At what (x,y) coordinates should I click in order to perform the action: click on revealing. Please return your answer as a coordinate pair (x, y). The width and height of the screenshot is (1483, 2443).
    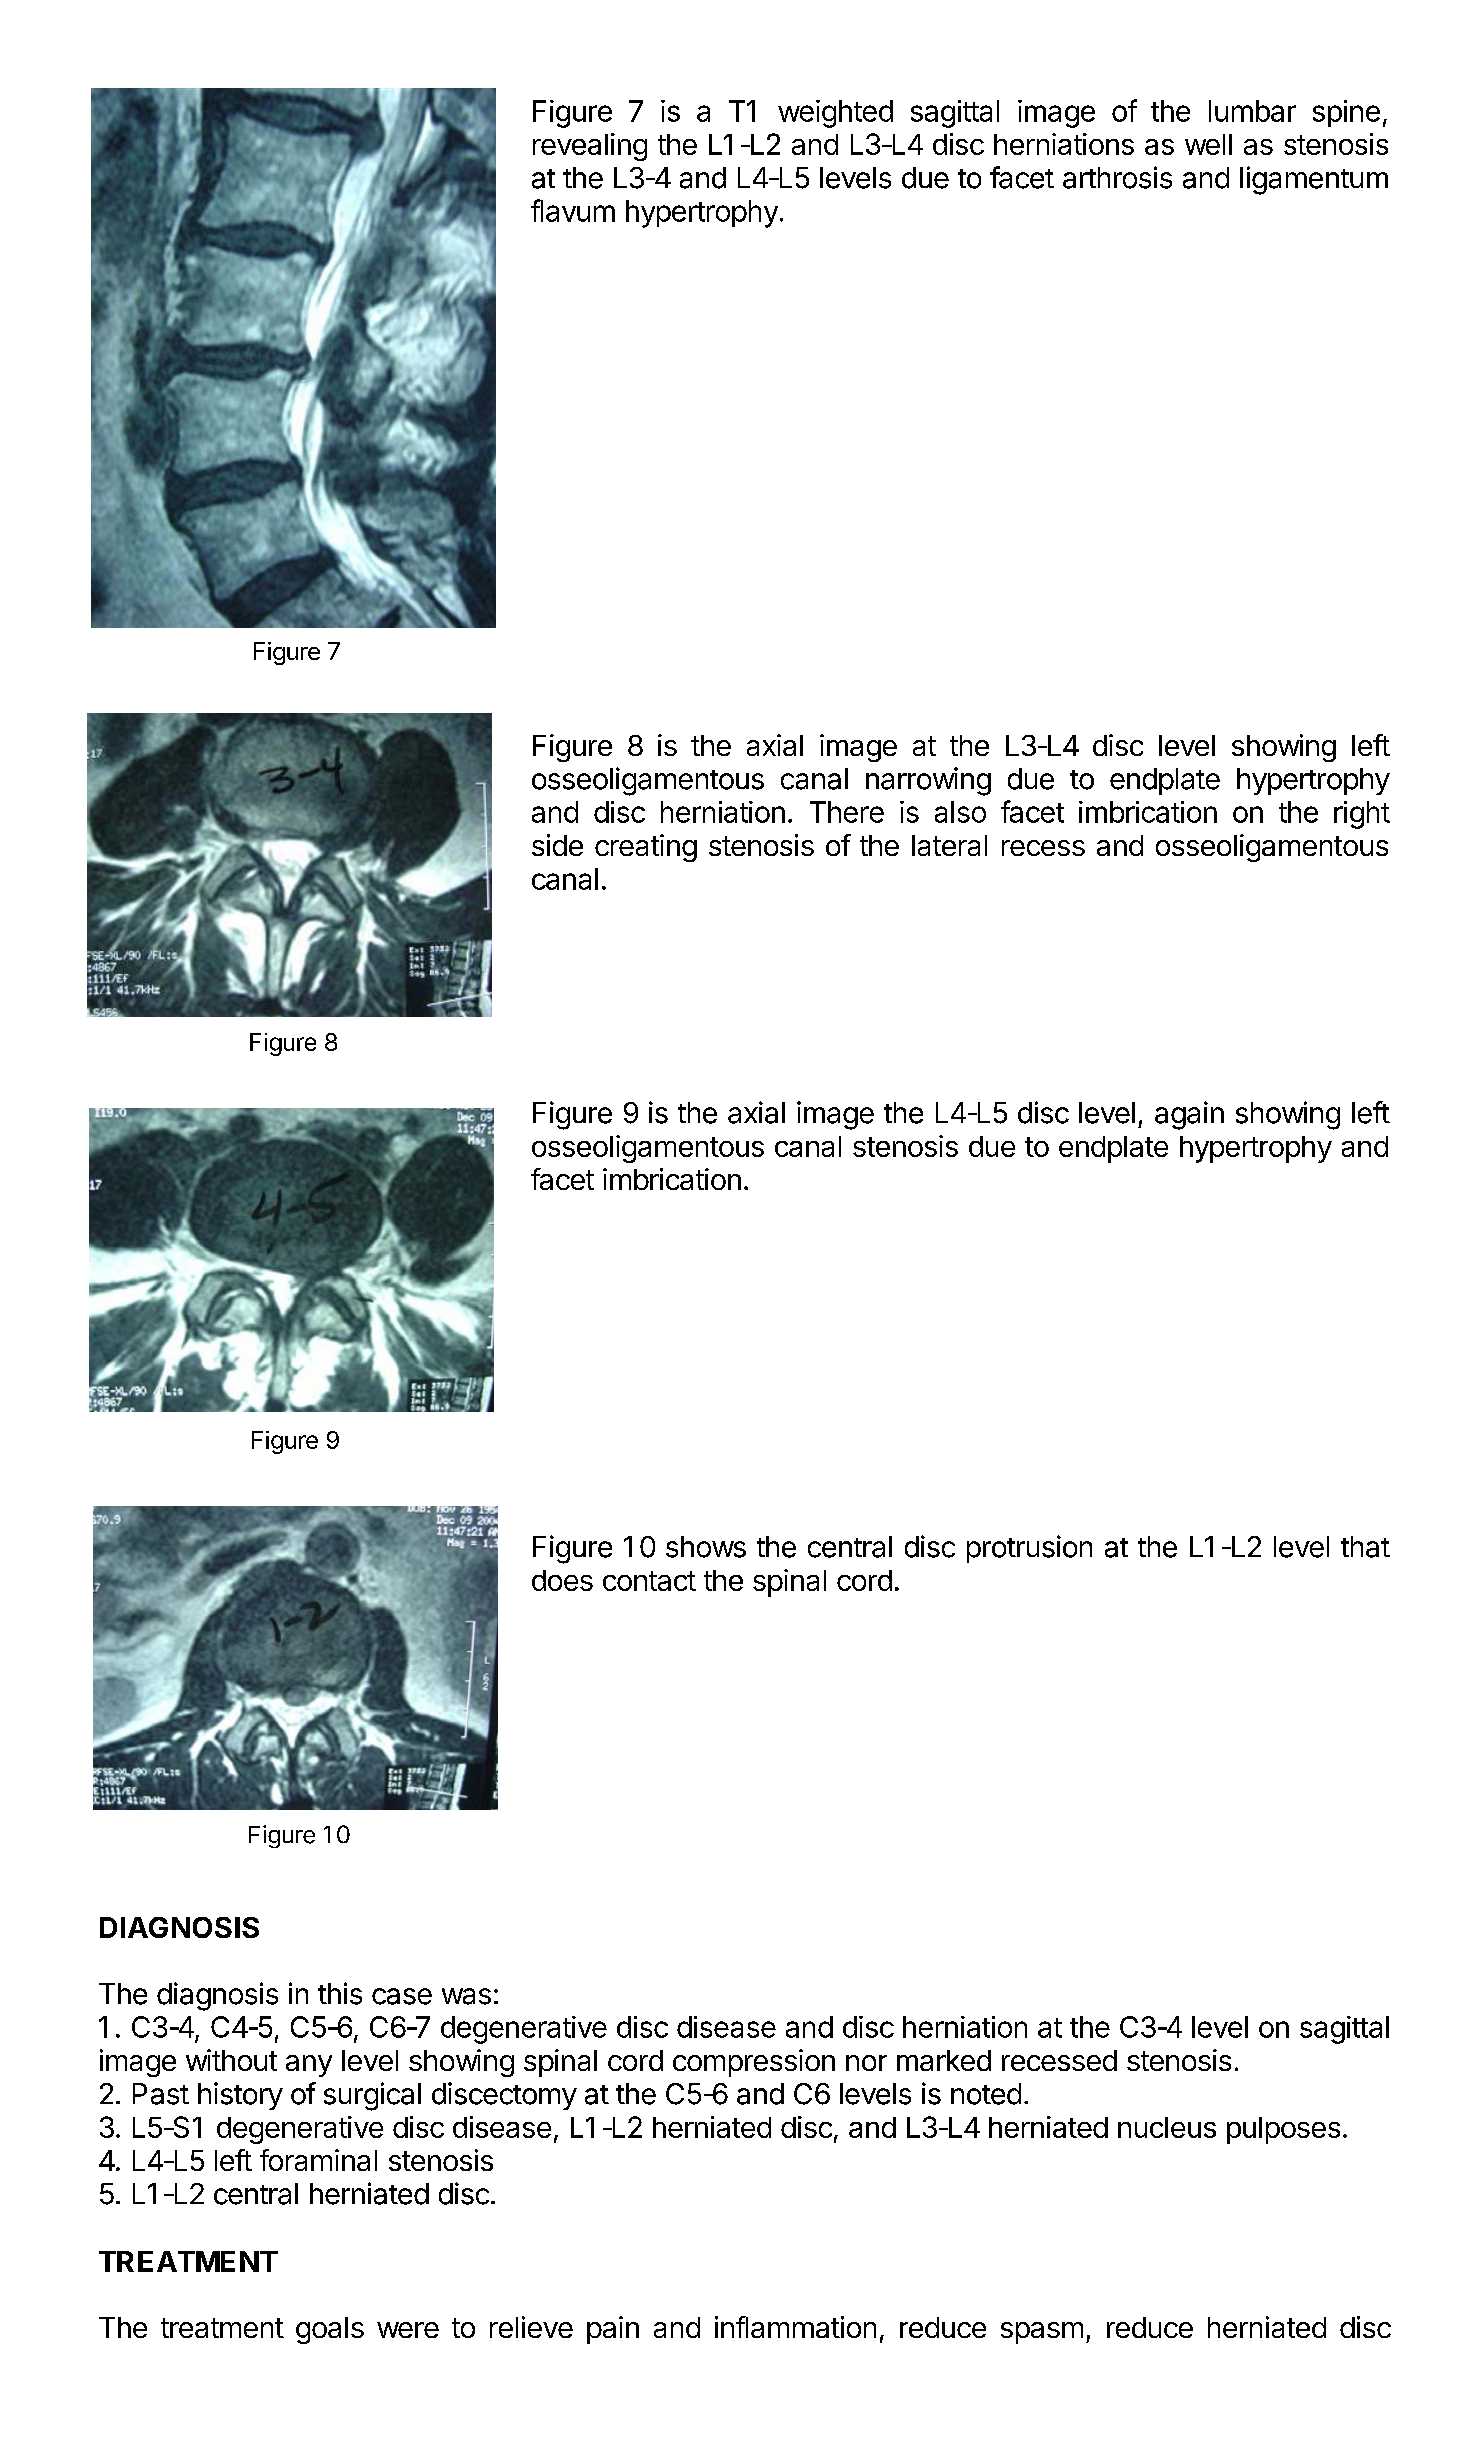
    Looking at the image, I should click on (590, 147).
